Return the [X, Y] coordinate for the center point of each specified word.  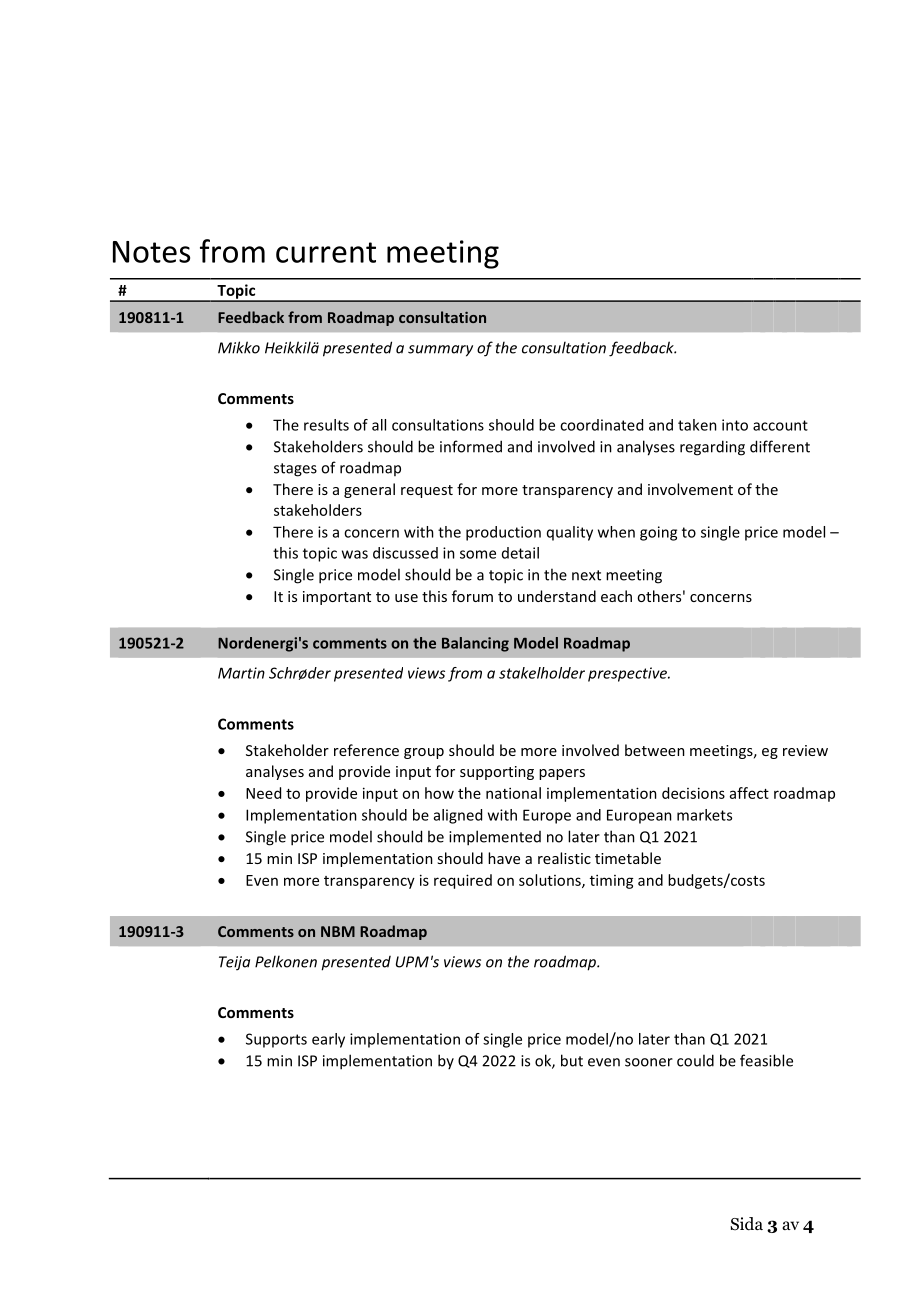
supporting [497, 773]
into [735, 425]
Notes [151, 252]
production [503, 533]
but [572, 1060]
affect [749, 793]
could [695, 1060]
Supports [276, 1040]
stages [295, 470]
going [658, 533]
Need [263, 793]
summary [440, 351]
